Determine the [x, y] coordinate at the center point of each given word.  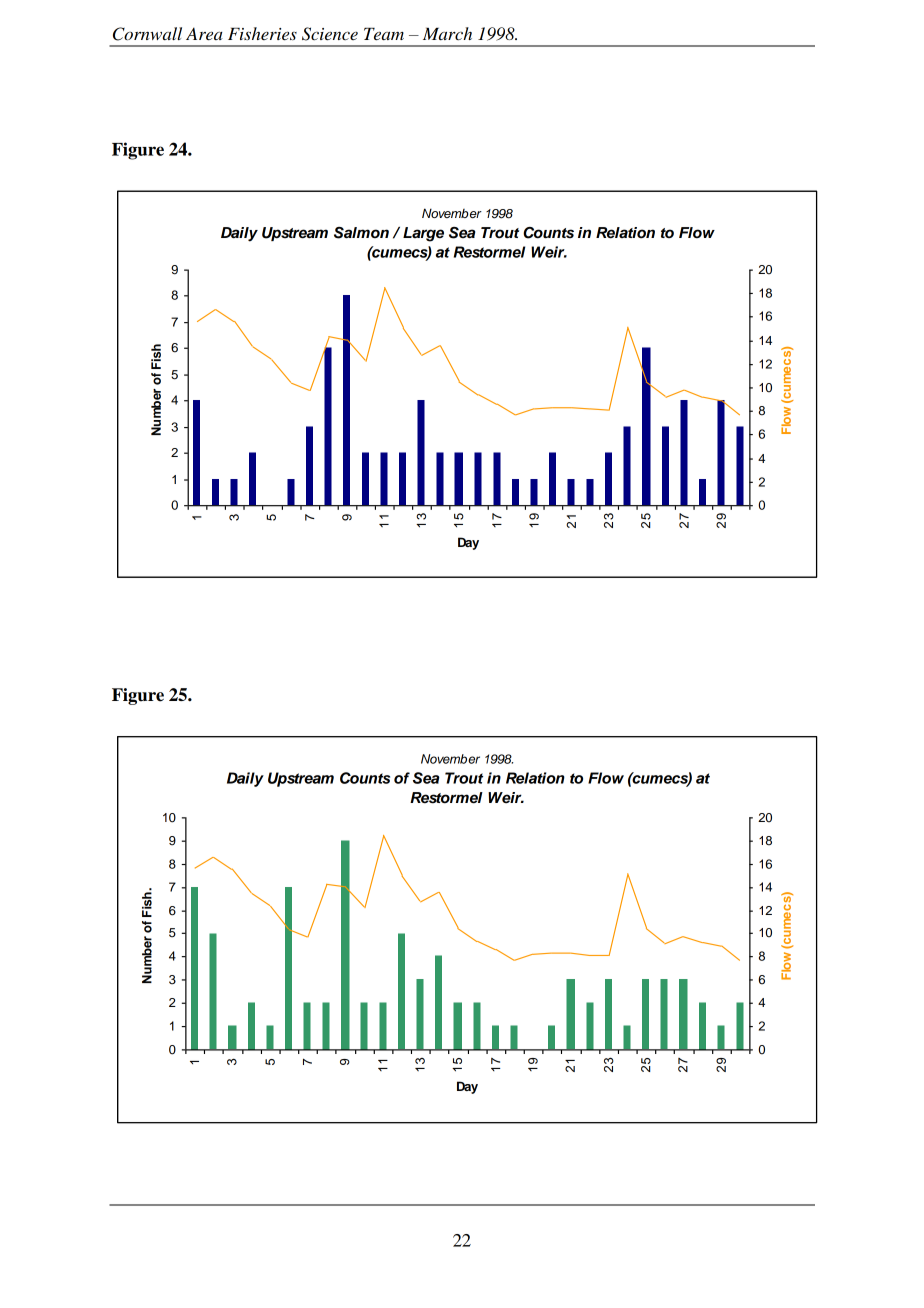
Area [204, 34]
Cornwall [147, 34]
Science [330, 34]
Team [384, 34]
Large [423, 234]
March [447, 34]
